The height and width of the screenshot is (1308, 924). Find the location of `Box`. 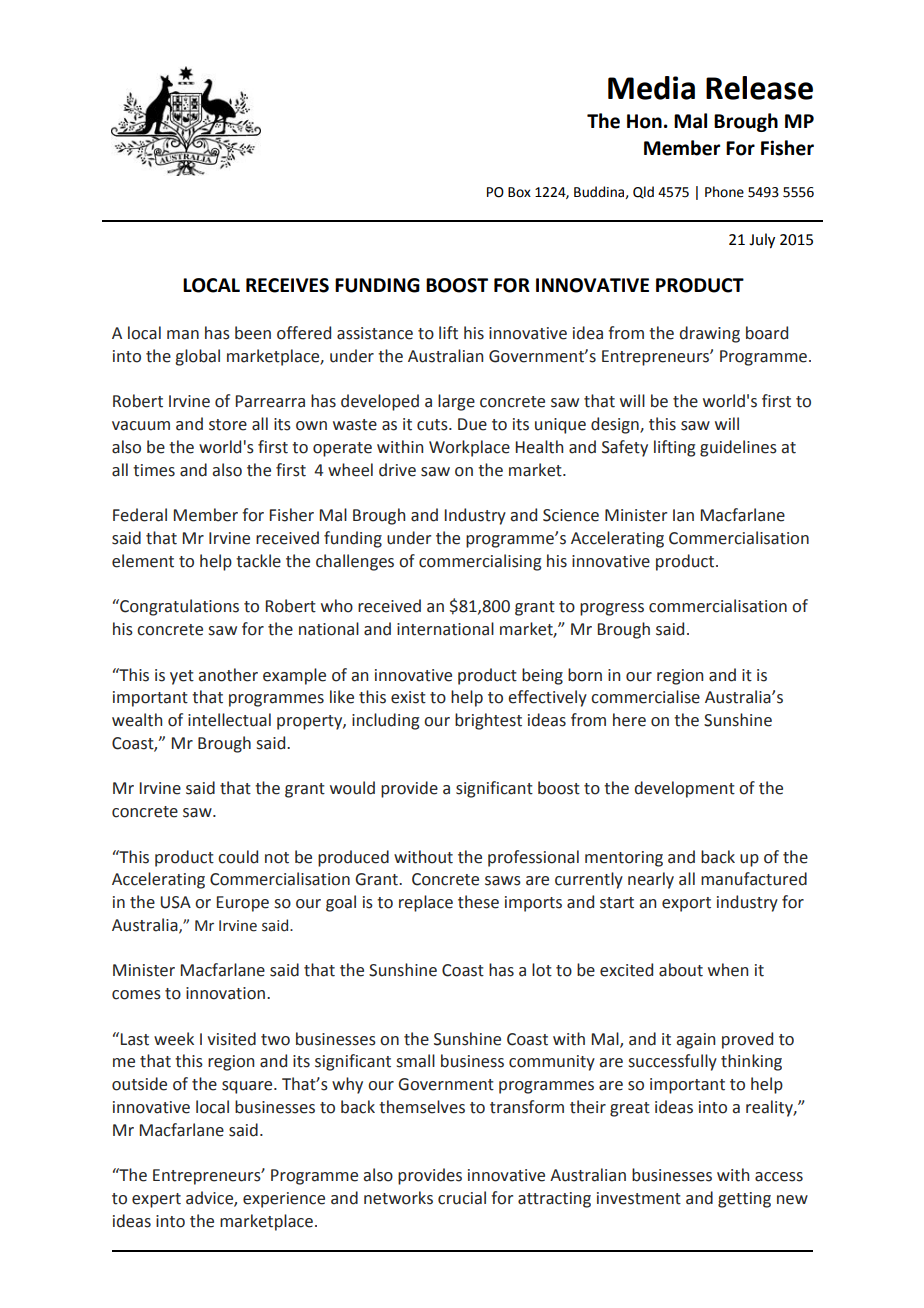

Box is located at coordinates (519, 192).
